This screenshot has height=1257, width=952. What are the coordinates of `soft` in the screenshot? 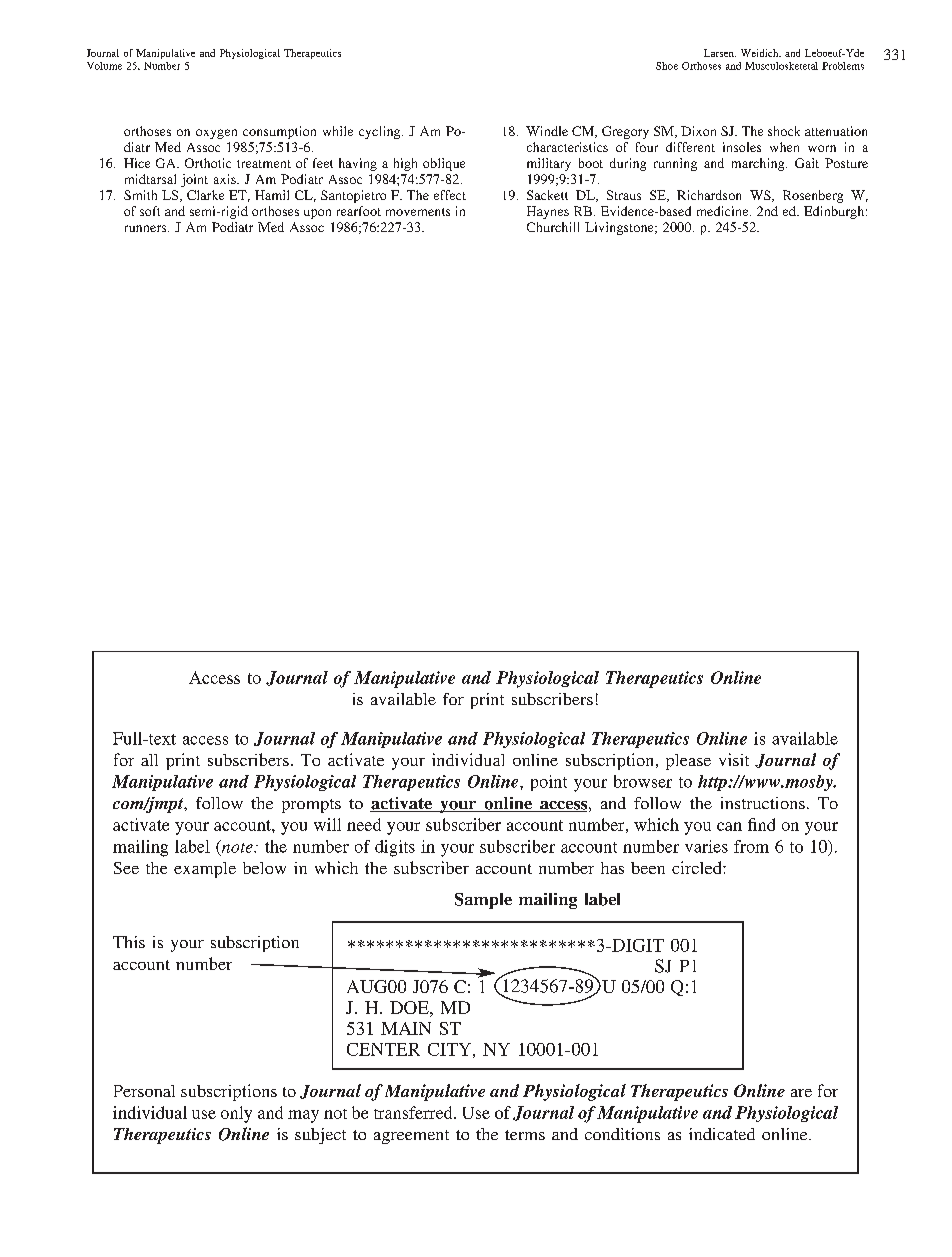 It's located at (150, 211).
